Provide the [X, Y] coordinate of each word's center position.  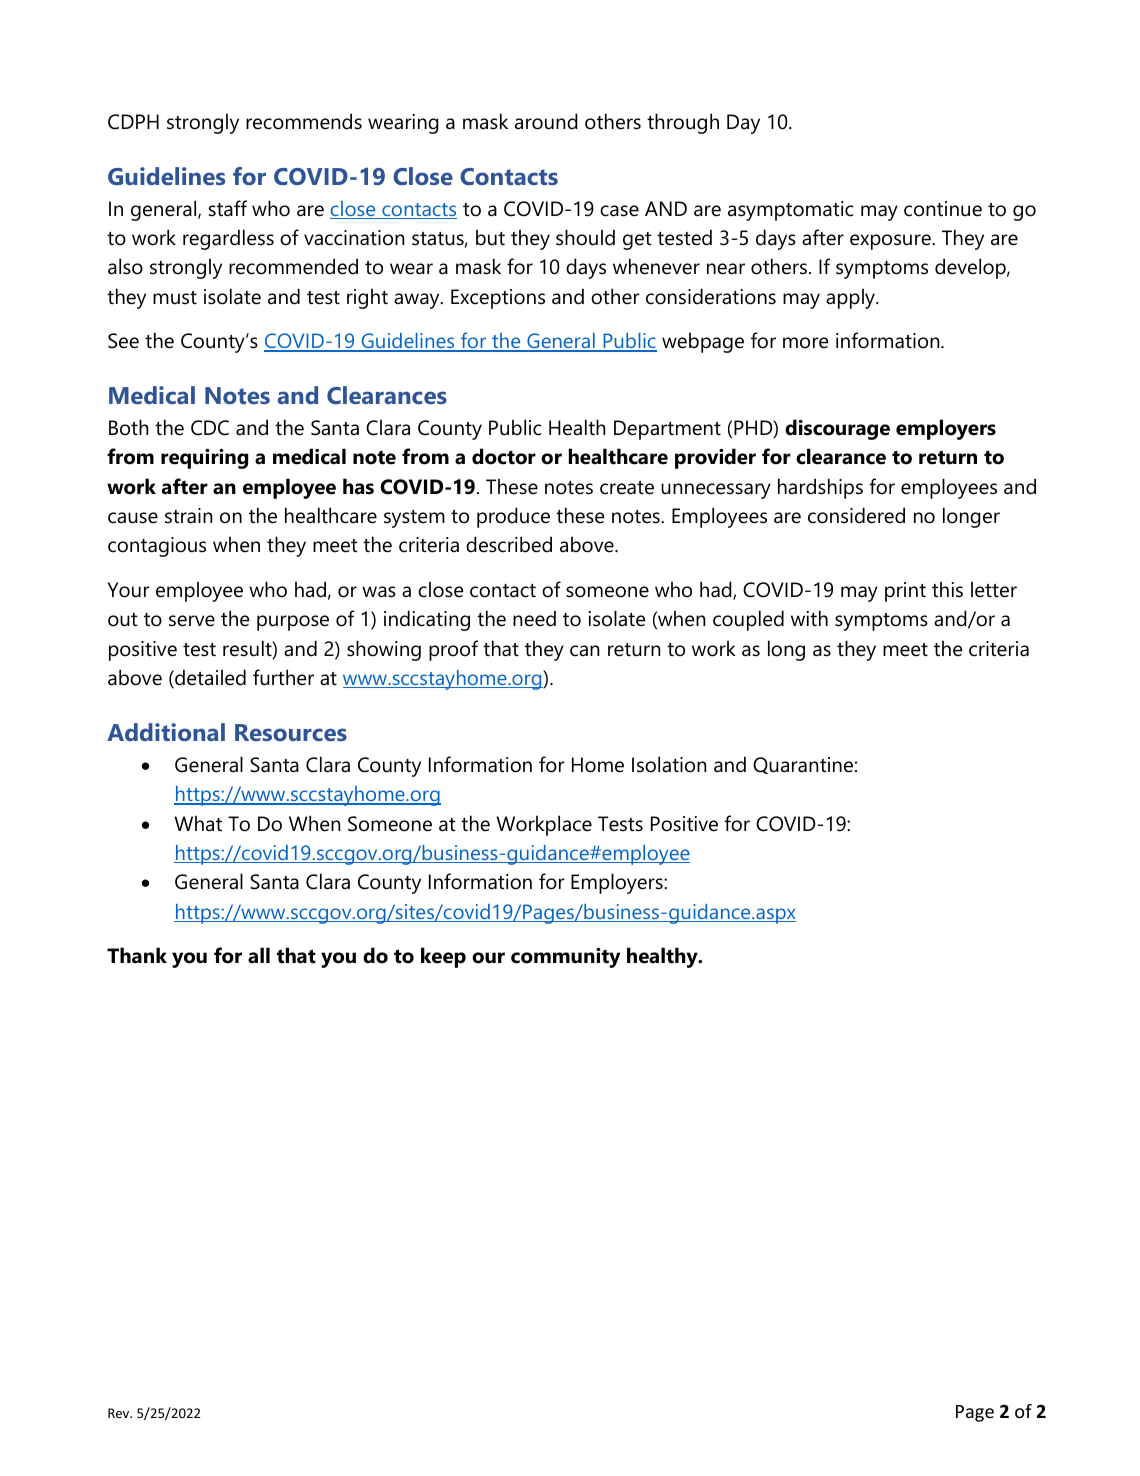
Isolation [669, 764]
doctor [504, 456]
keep [443, 957]
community [565, 958]
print [905, 592]
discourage [837, 429]
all [259, 955]
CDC [210, 428]
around [546, 121]
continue [943, 209]
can [585, 651]
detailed [209, 678]
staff [227, 208]
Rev [120, 1413]
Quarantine [803, 765]
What [198, 823]
